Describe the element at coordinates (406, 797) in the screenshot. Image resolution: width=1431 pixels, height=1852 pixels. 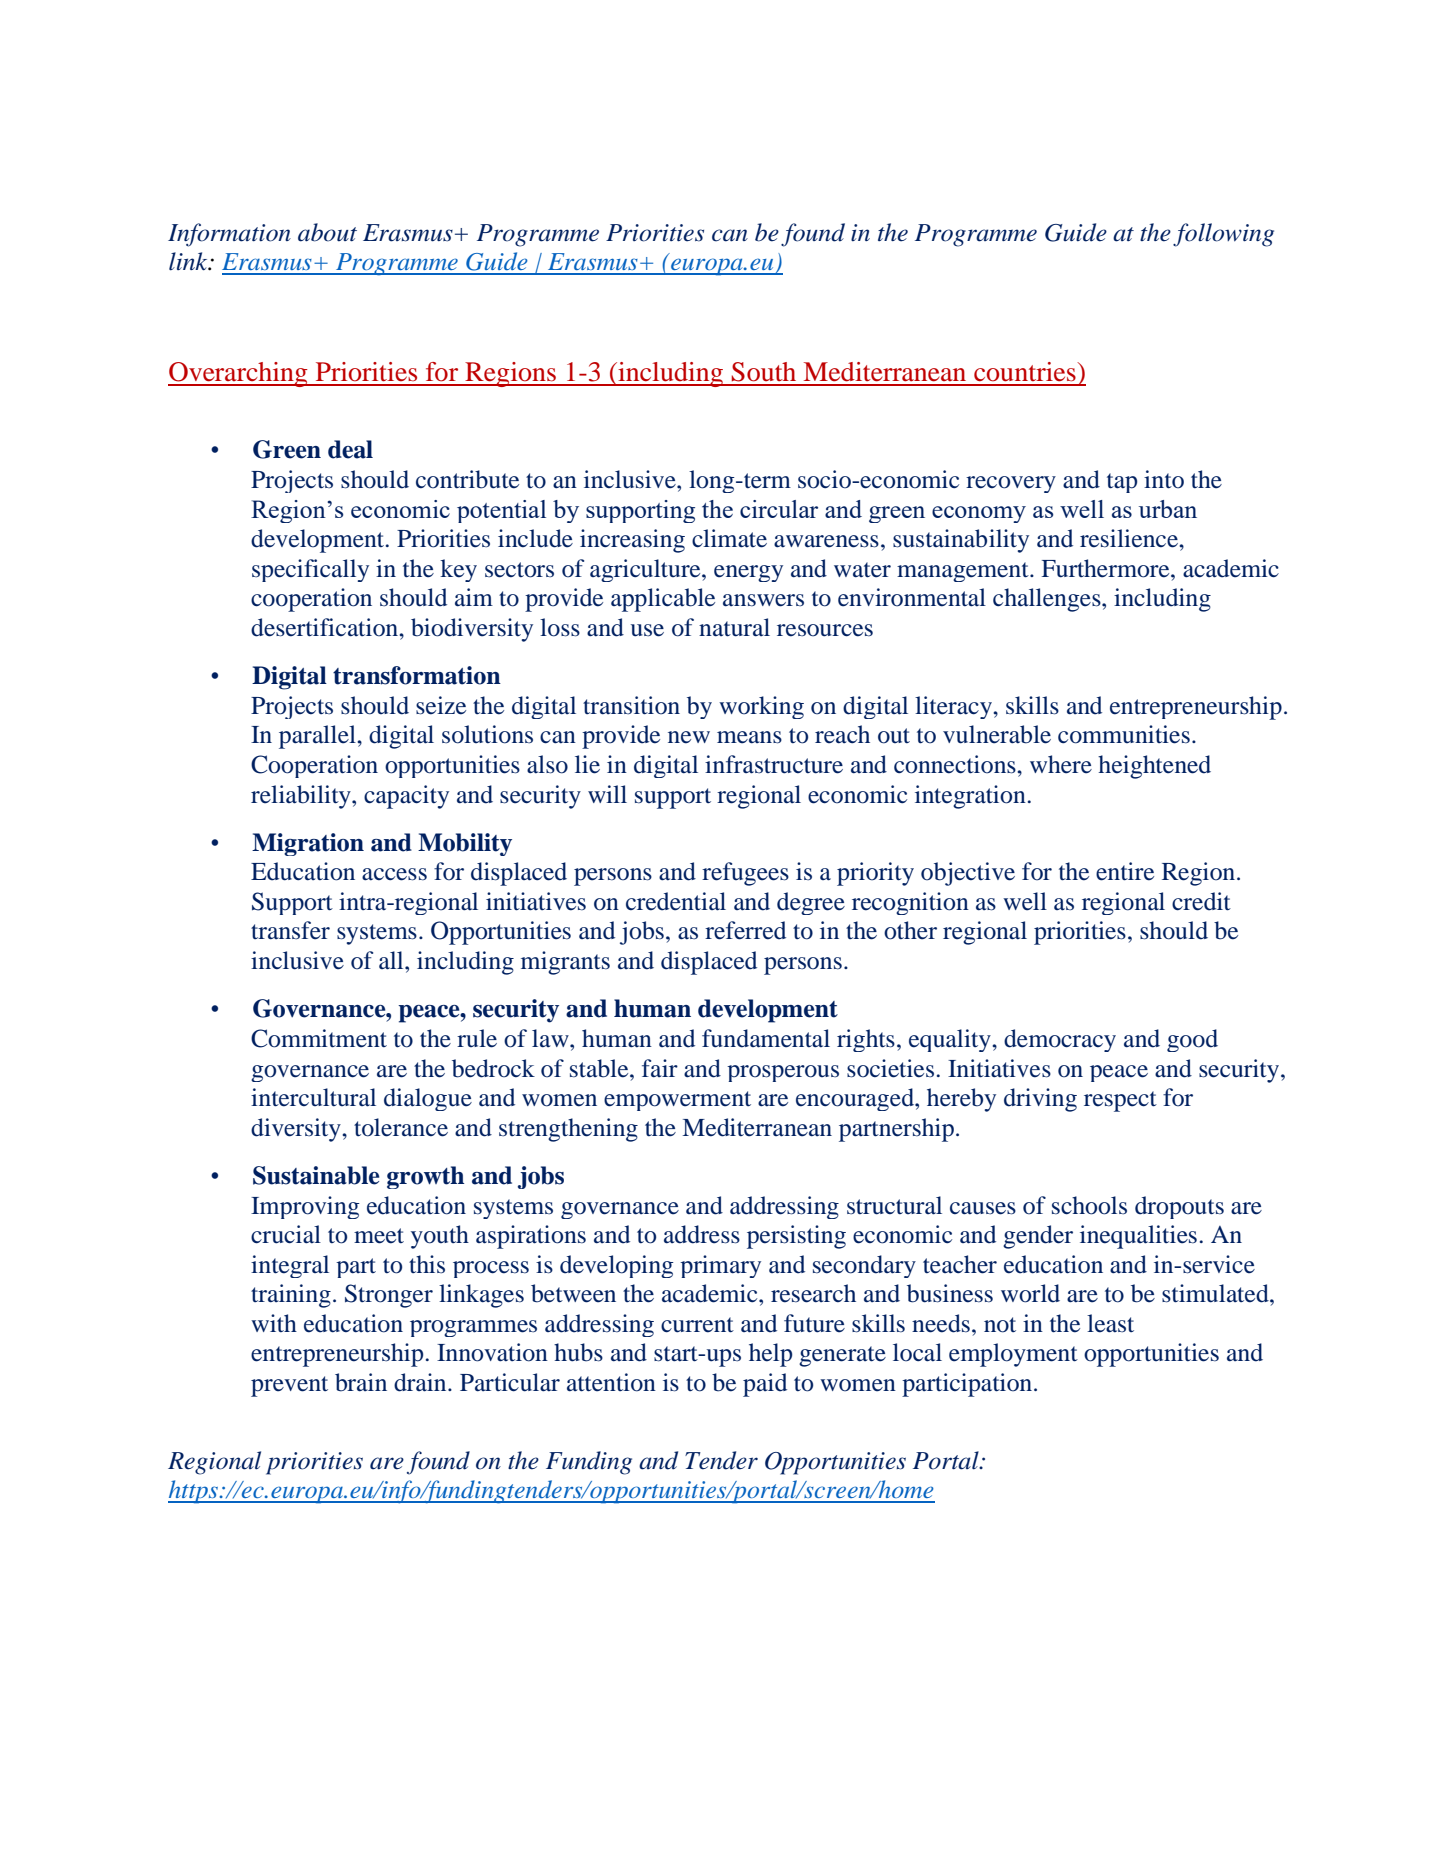
I see `capacity` at that location.
